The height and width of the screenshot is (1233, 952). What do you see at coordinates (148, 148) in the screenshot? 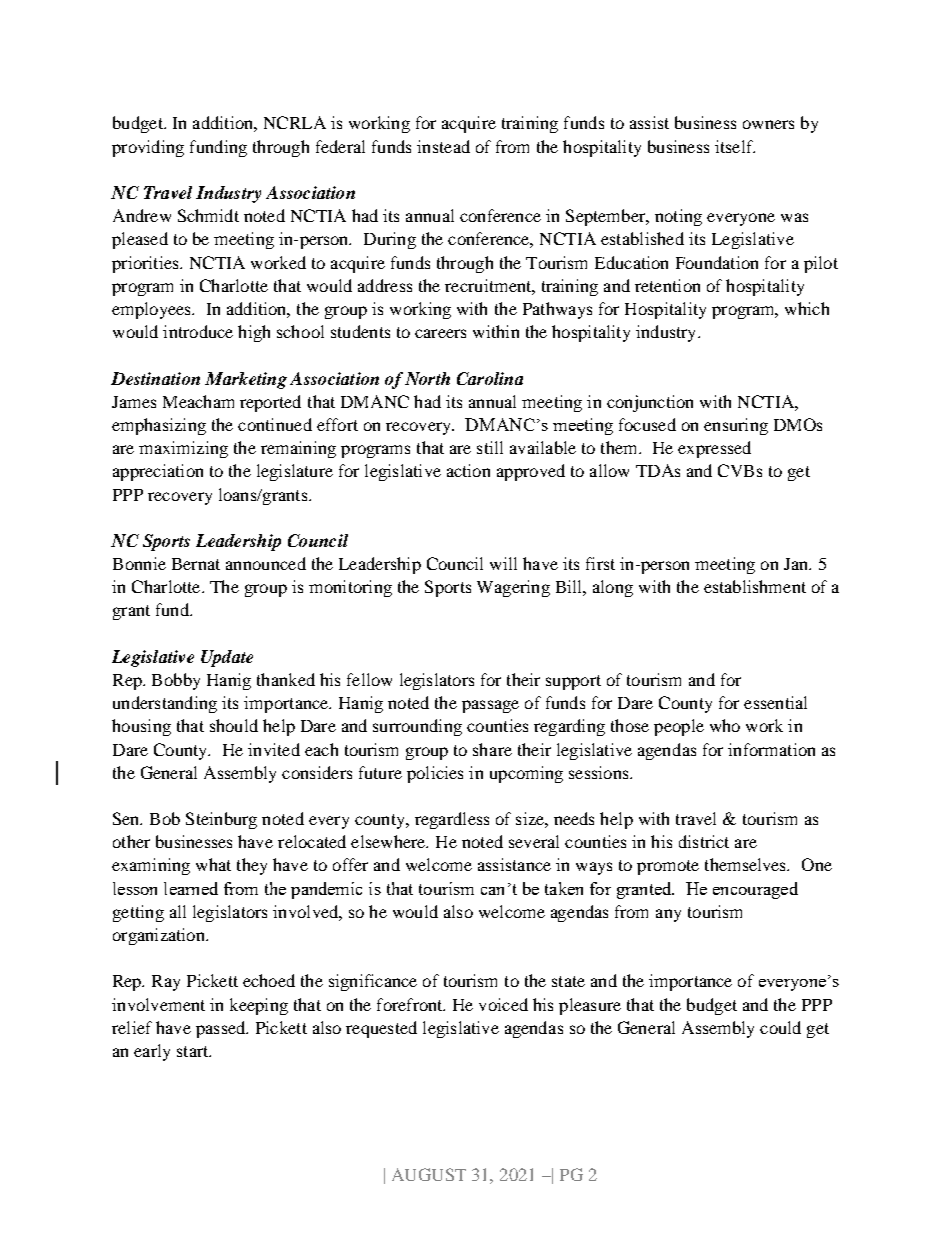
I see `providing` at bounding box center [148, 148].
